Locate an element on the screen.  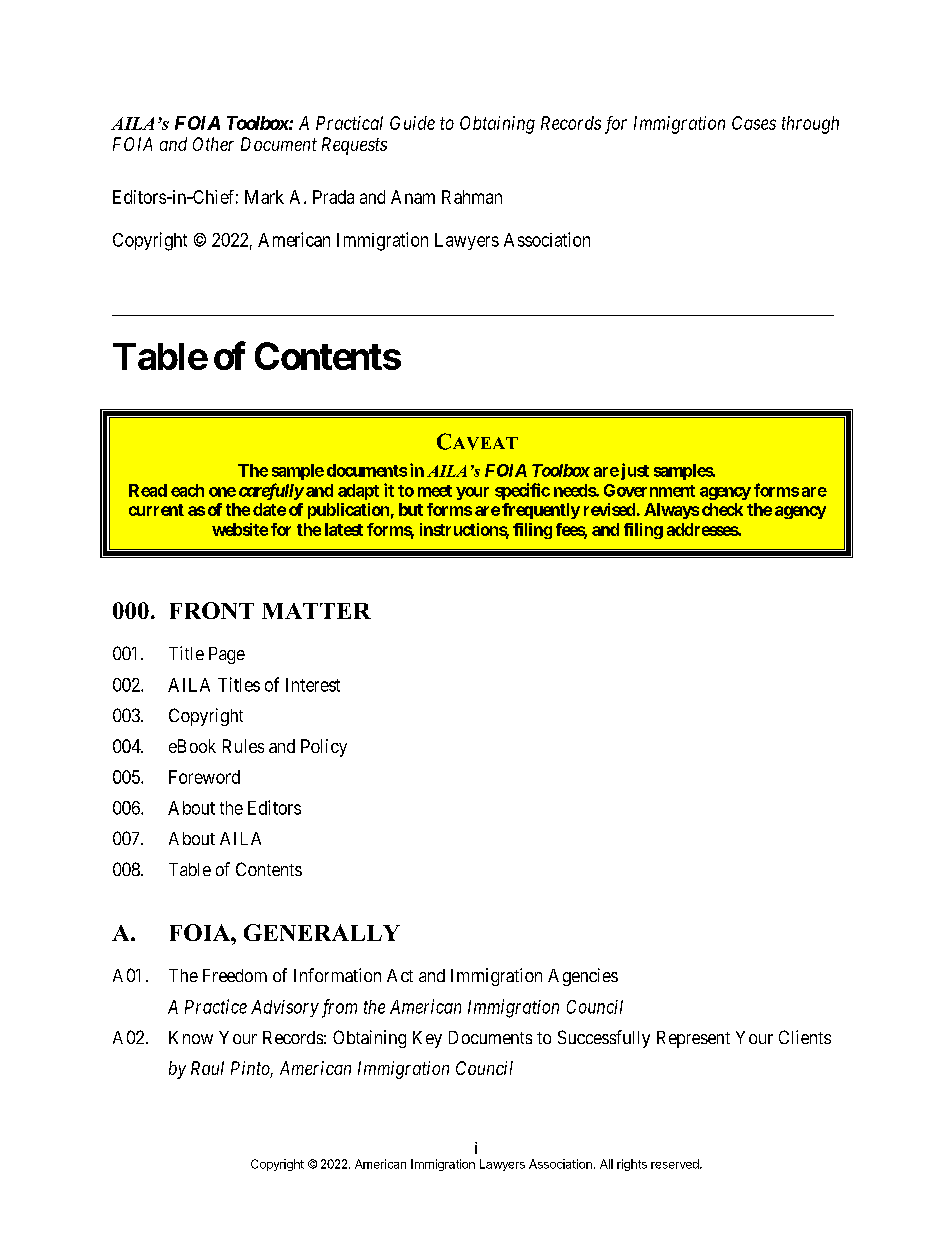
GENERALLY is located at coordinates (322, 932).
